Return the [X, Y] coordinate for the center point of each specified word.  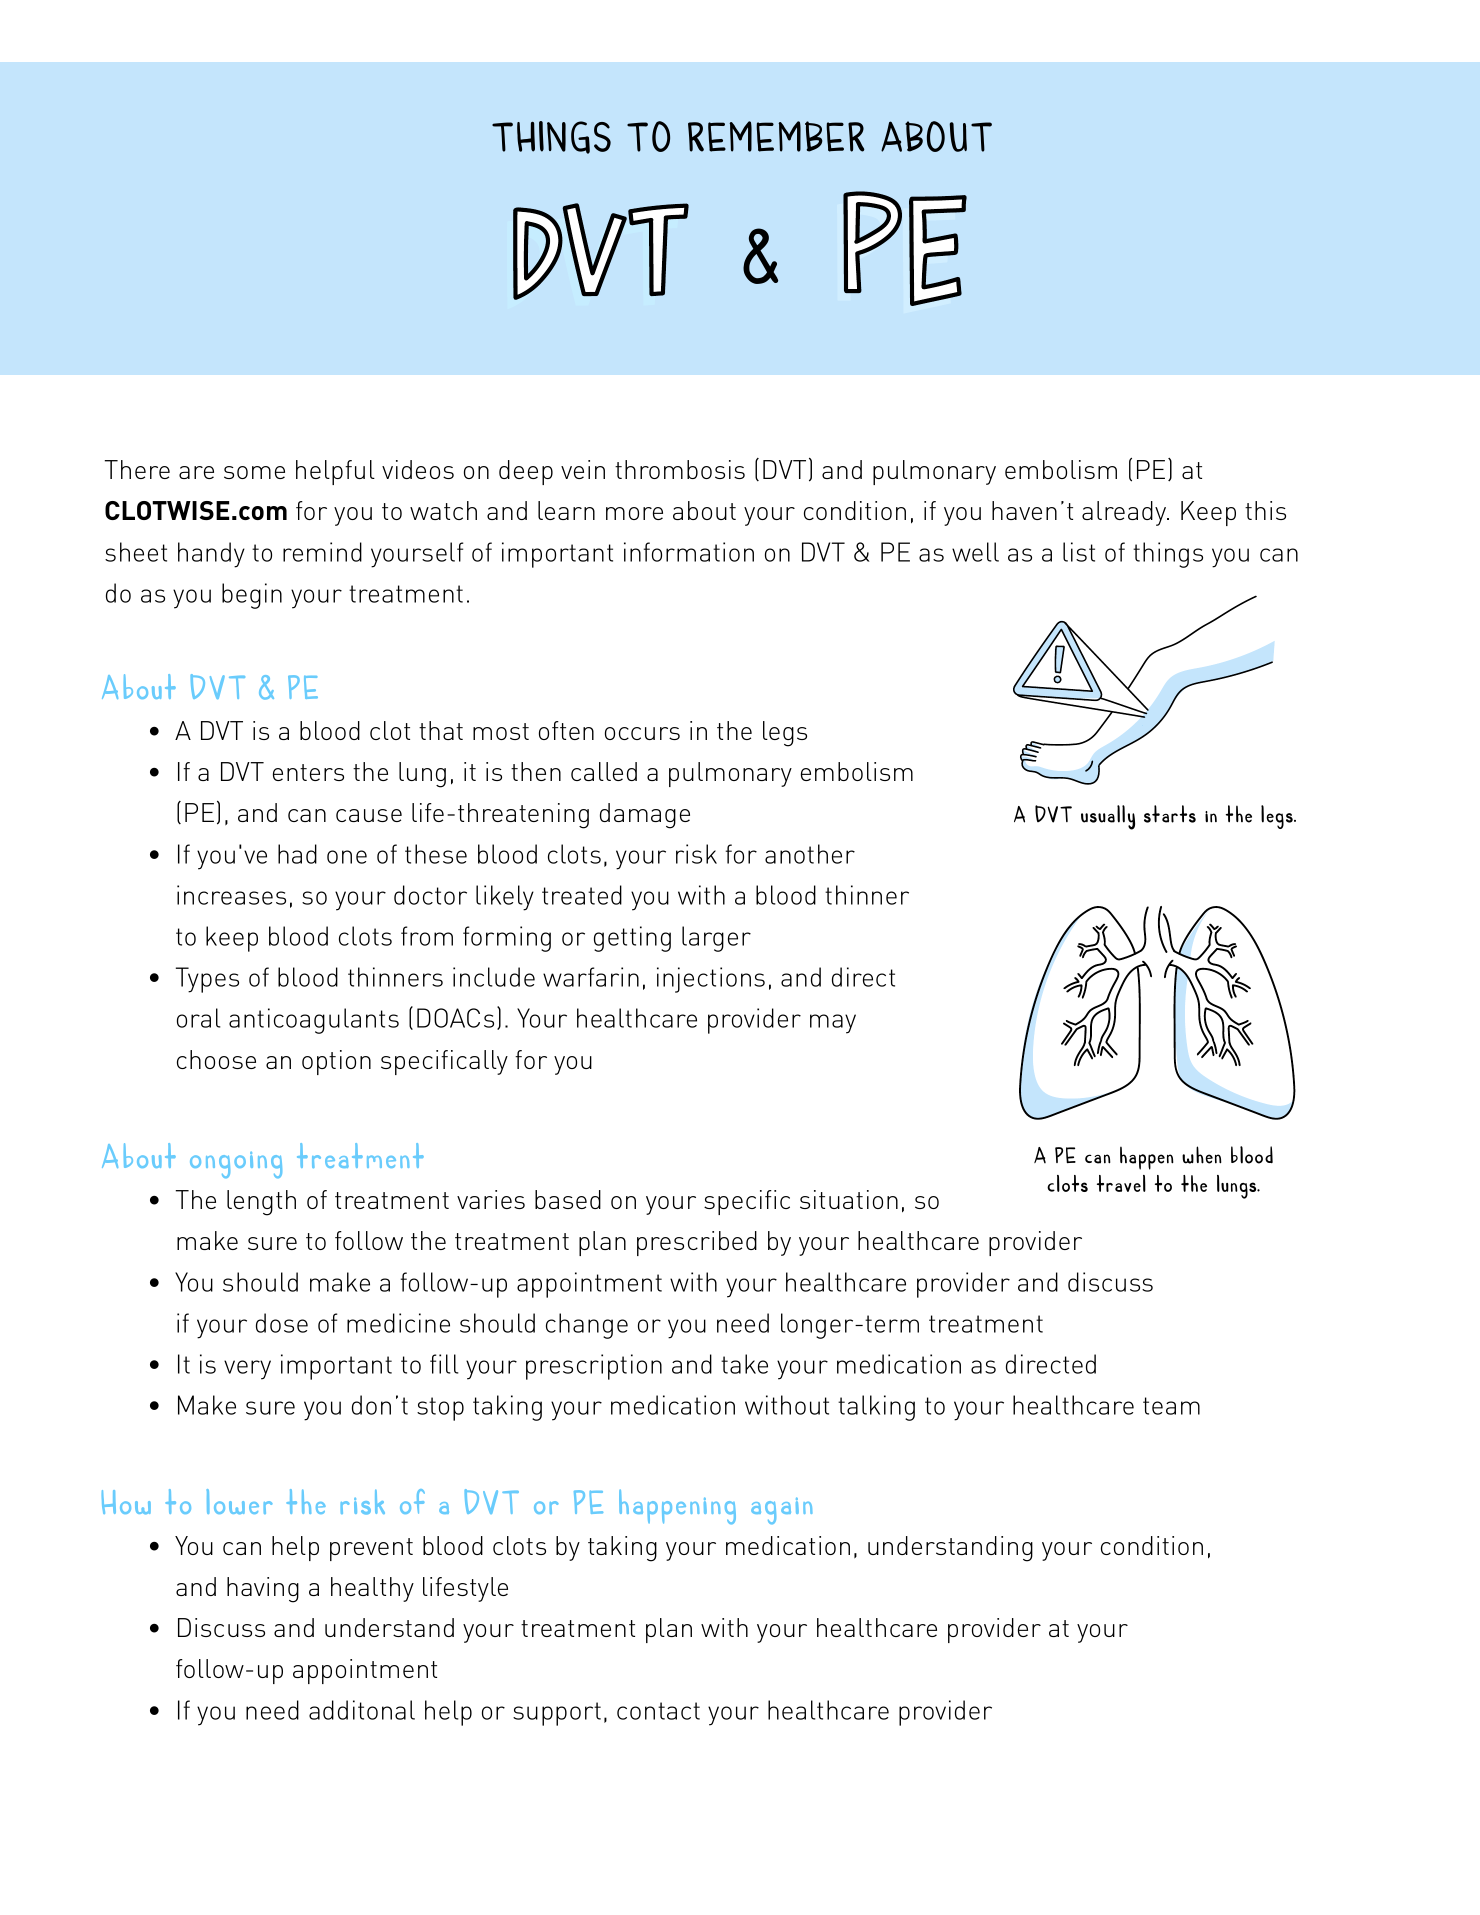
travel [1121, 1183]
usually [1108, 817]
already [1125, 513]
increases [231, 895]
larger [716, 939]
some [254, 472]
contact [658, 1711]
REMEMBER [776, 136]
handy [211, 555]
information [689, 552]
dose [282, 1323]
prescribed [697, 1243]
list [1079, 552]
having [263, 1590]
